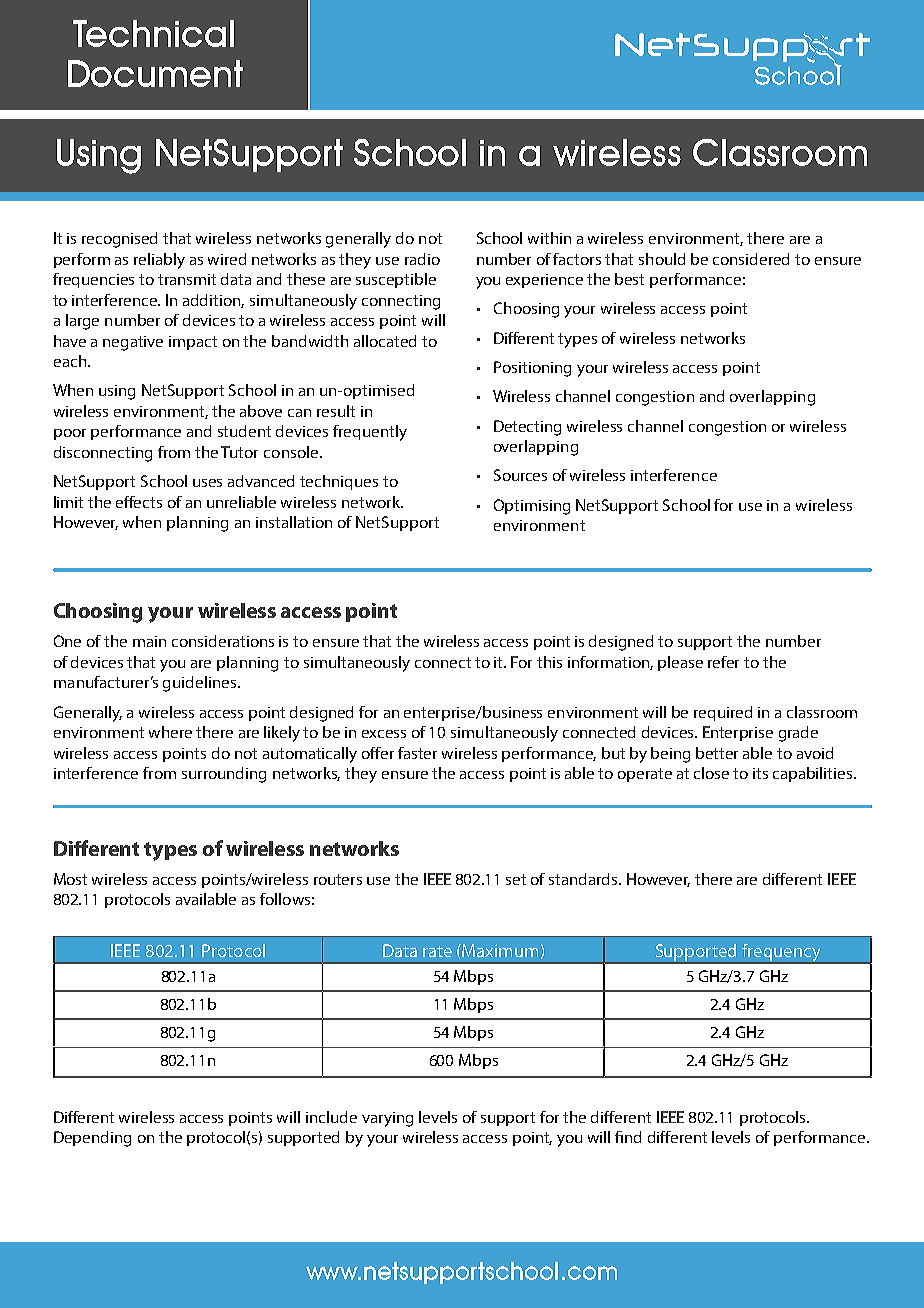 This page has height=1308, width=924. What do you see at coordinates (711, 773) in the page?
I see `close` at bounding box center [711, 773].
